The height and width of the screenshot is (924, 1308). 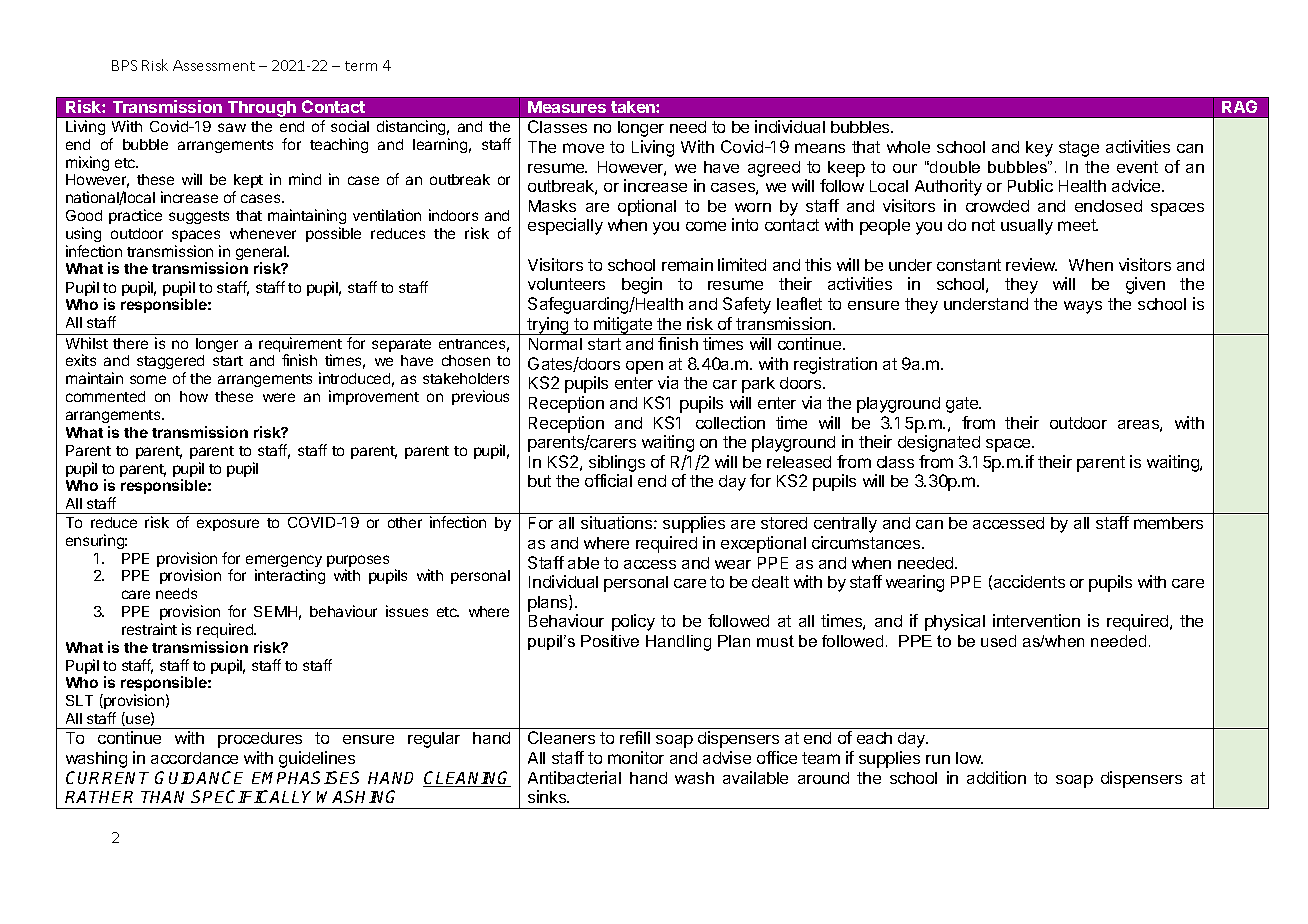 What do you see at coordinates (262, 254) in the screenshot?
I see `general` at bounding box center [262, 254].
